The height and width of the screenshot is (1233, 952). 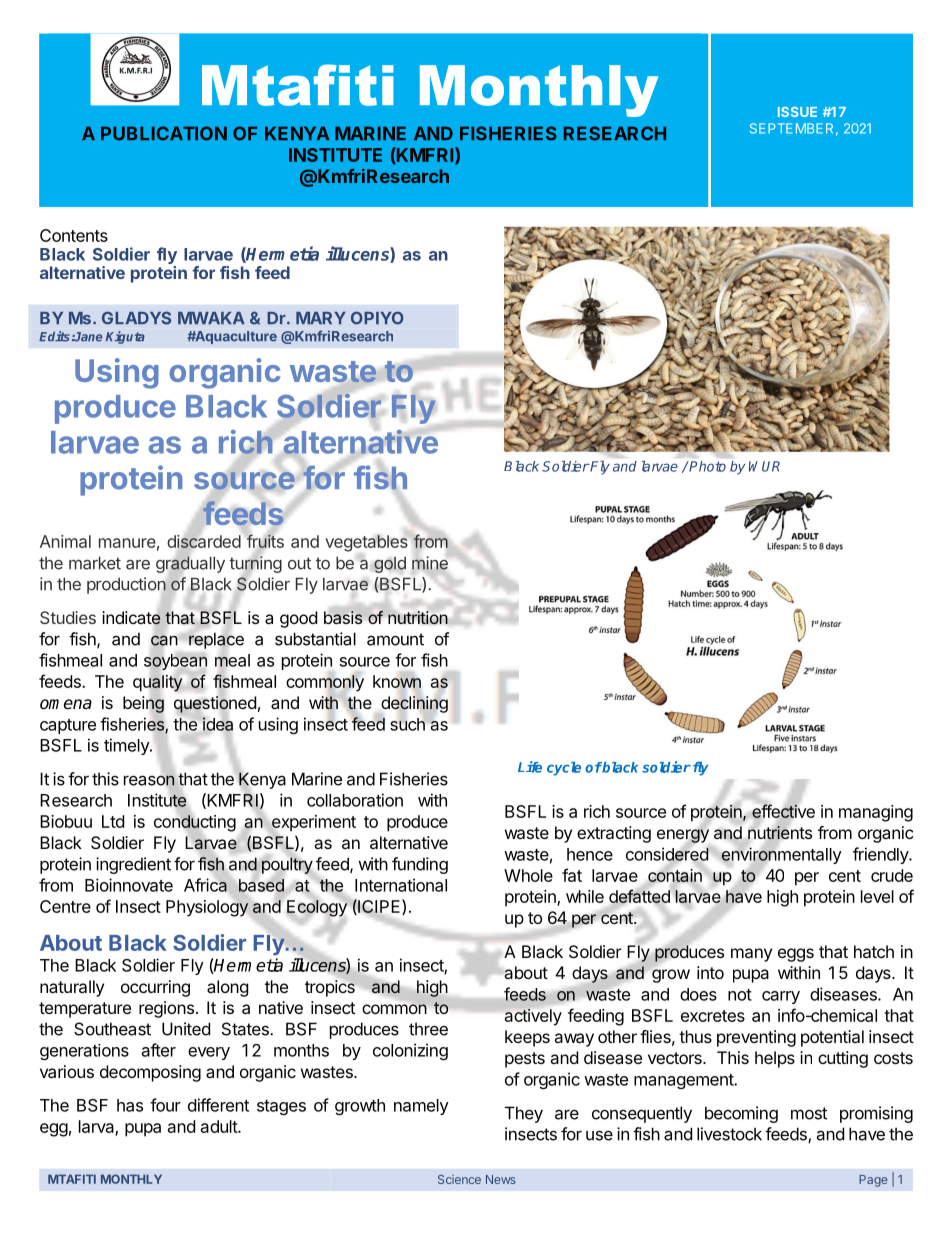 What do you see at coordinates (809, 1113) in the screenshot?
I see `most` at bounding box center [809, 1113].
